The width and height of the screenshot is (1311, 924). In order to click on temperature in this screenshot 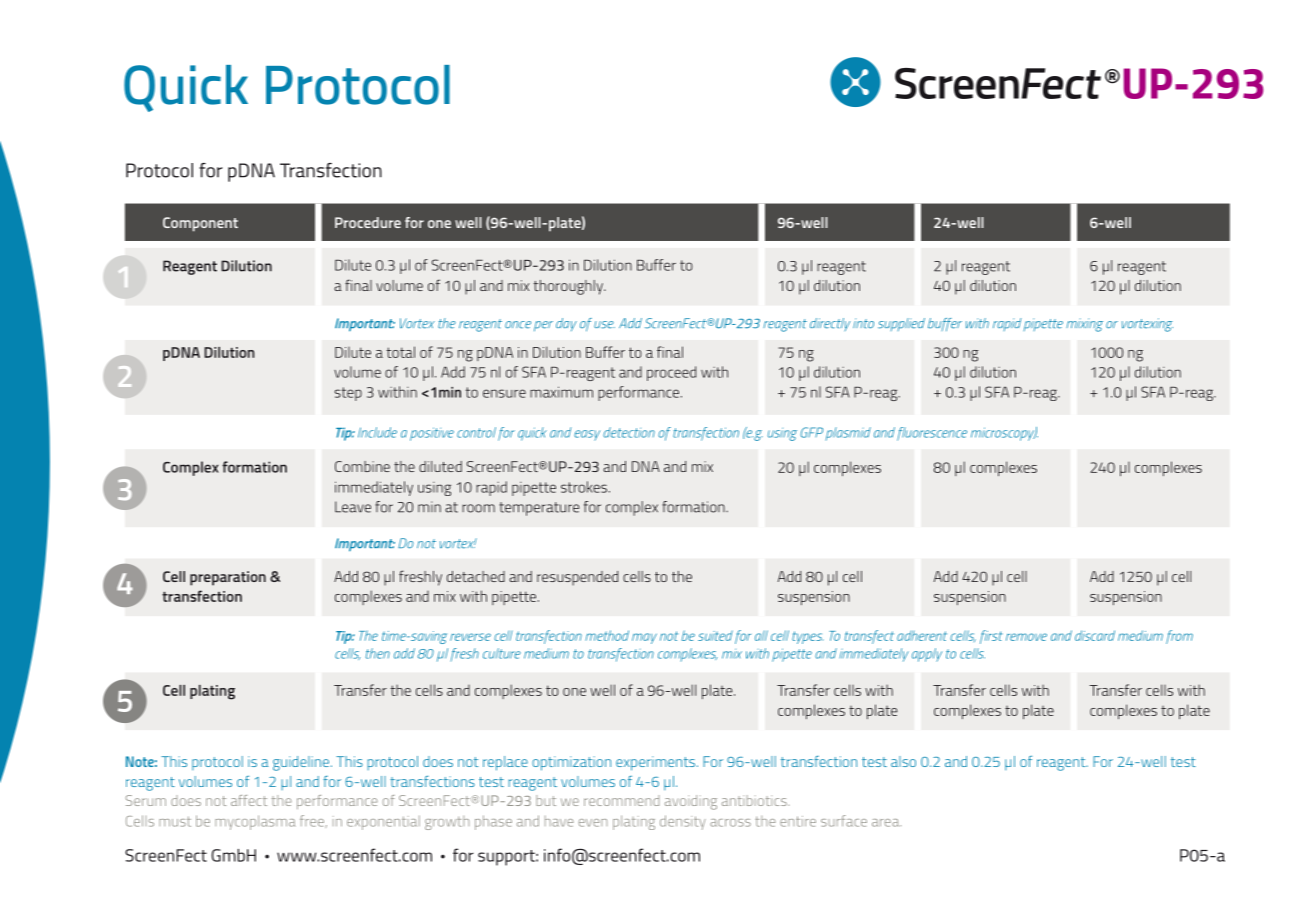, I will do `click(539, 509)`.
